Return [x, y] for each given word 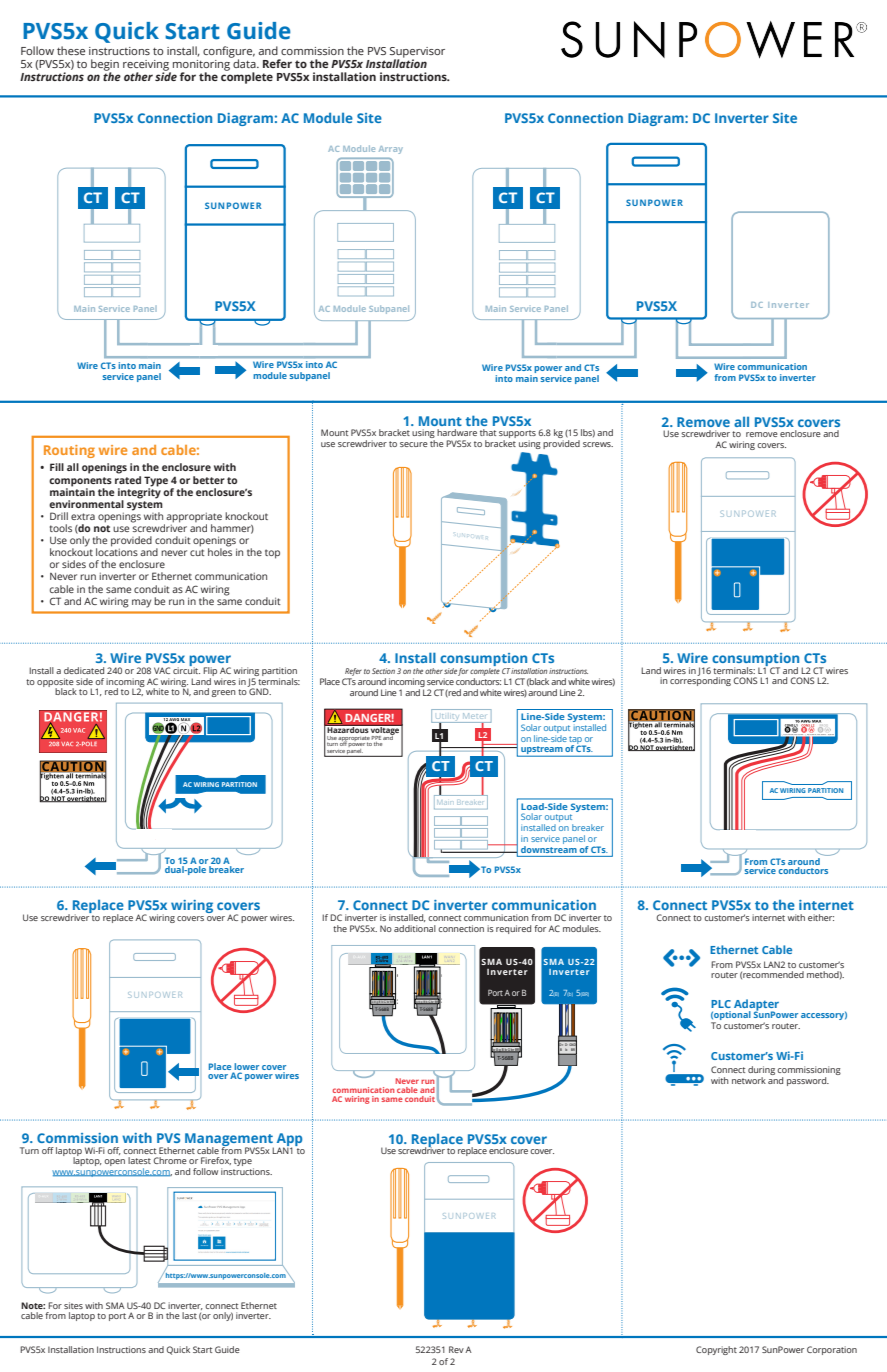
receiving [147, 66]
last [189, 1315]
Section [383, 671]
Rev [456, 1349]
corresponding [700, 680]
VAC [162, 670]
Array [391, 150]
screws [598, 444]
